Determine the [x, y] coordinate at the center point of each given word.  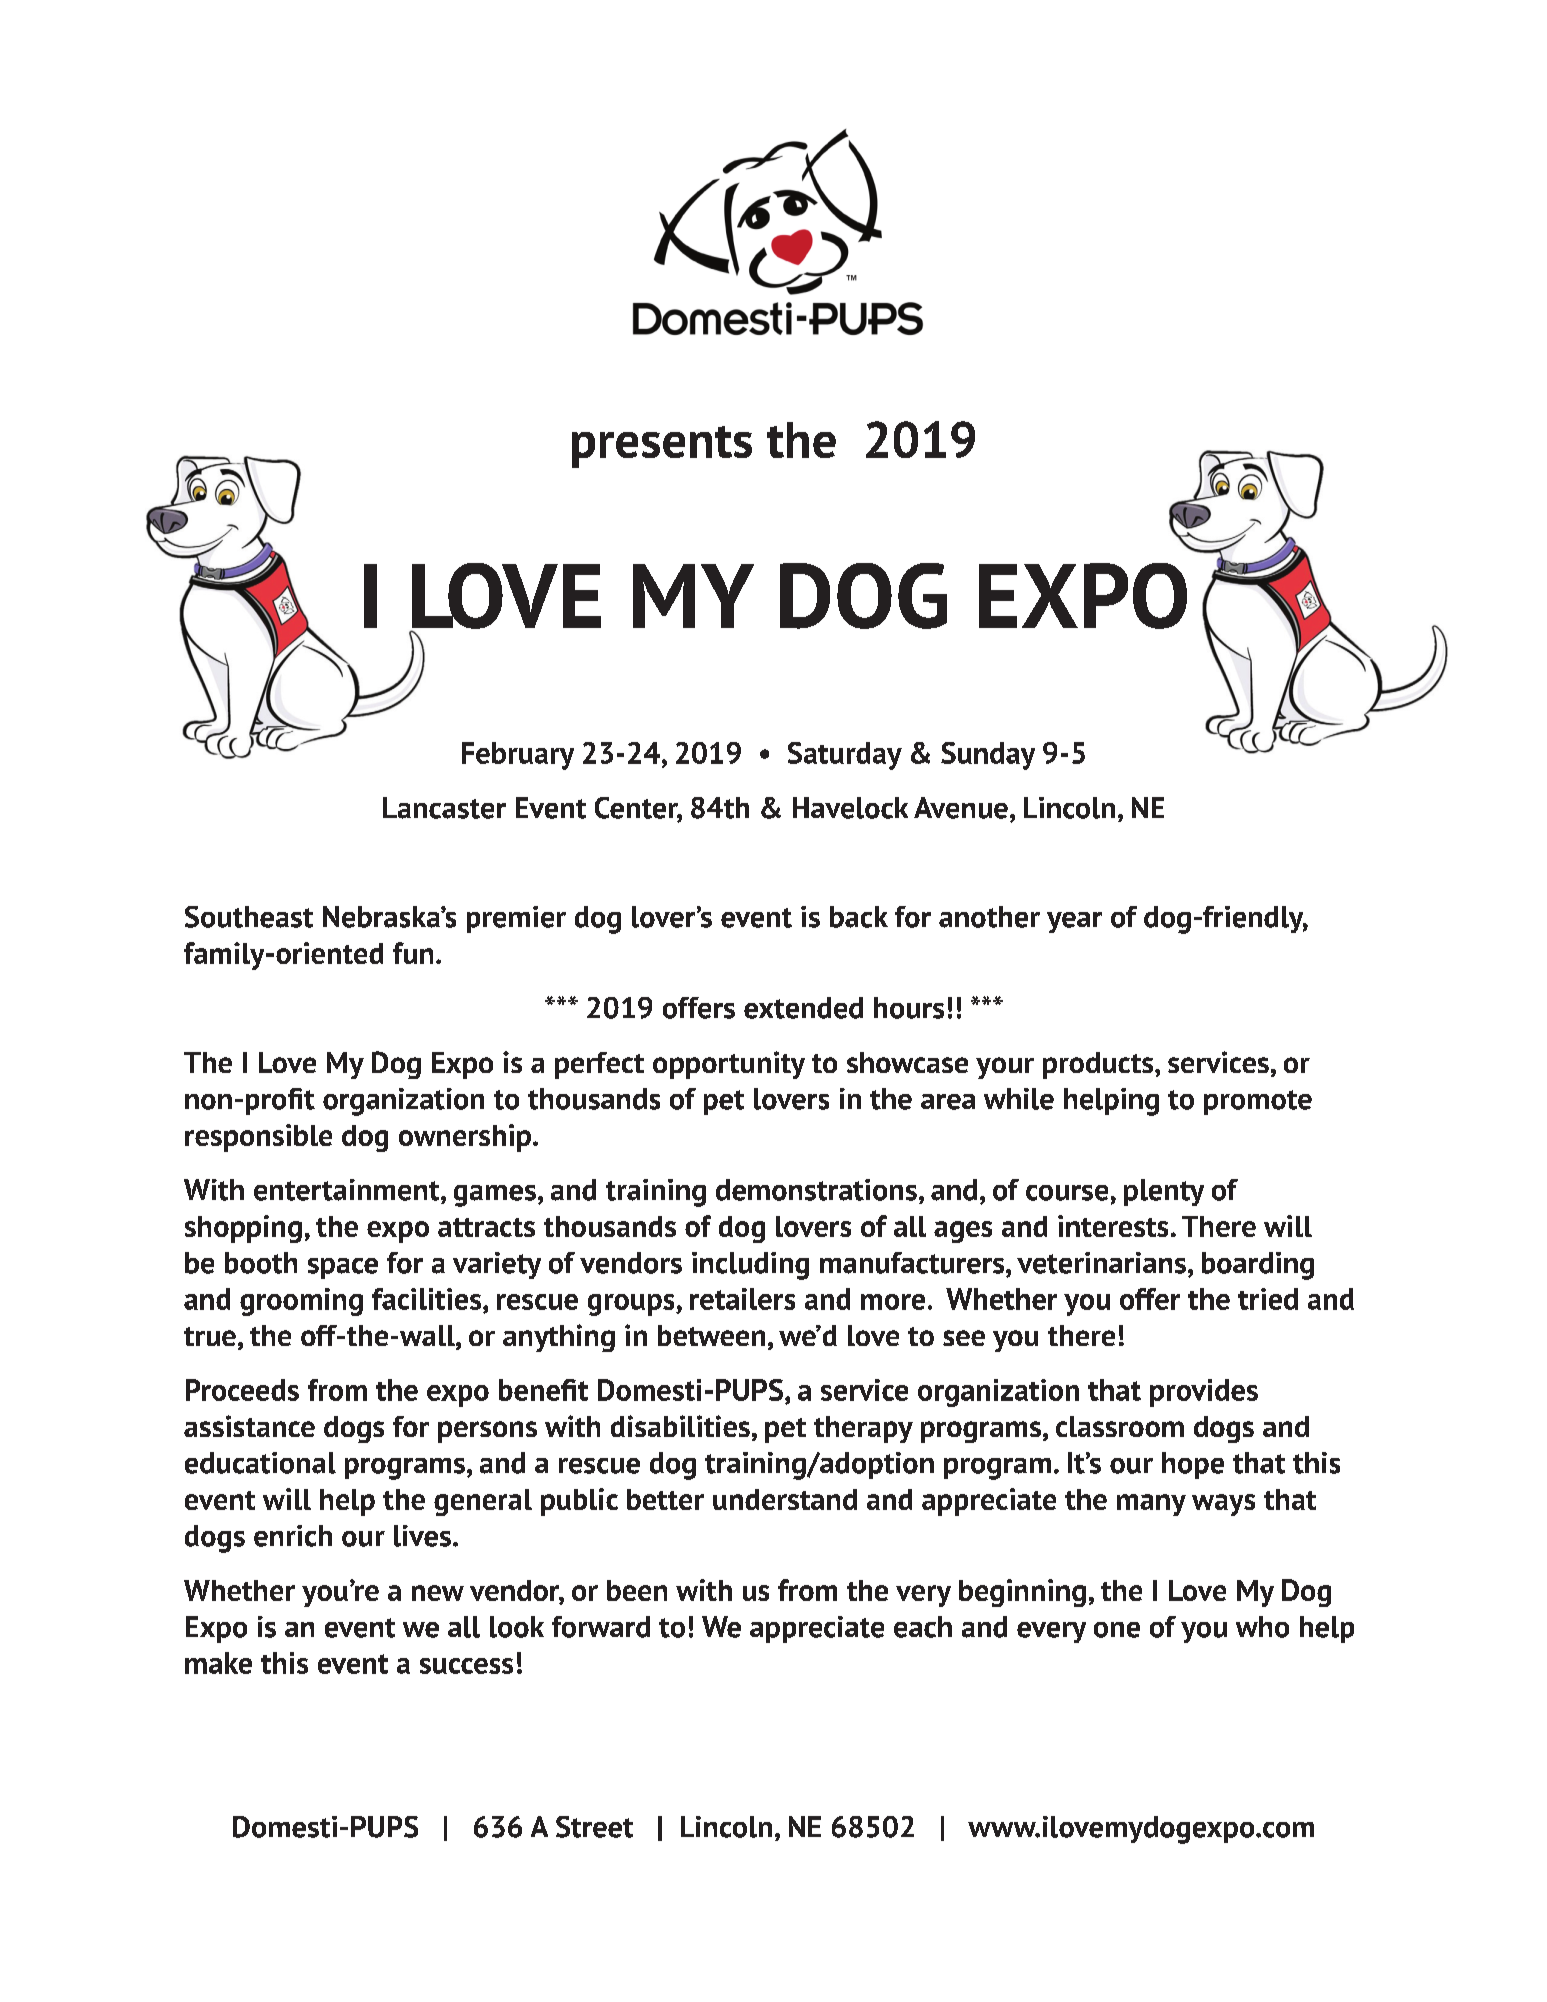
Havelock [850, 808]
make [218, 1663]
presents [662, 447]
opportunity [729, 1065]
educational [260, 1463]
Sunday [988, 756]
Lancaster [444, 808]
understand [785, 1499]
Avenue [961, 808]
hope [1193, 1465]
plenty [1164, 1192]
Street [594, 1827]
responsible [258, 1138]
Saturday [845, 756]
